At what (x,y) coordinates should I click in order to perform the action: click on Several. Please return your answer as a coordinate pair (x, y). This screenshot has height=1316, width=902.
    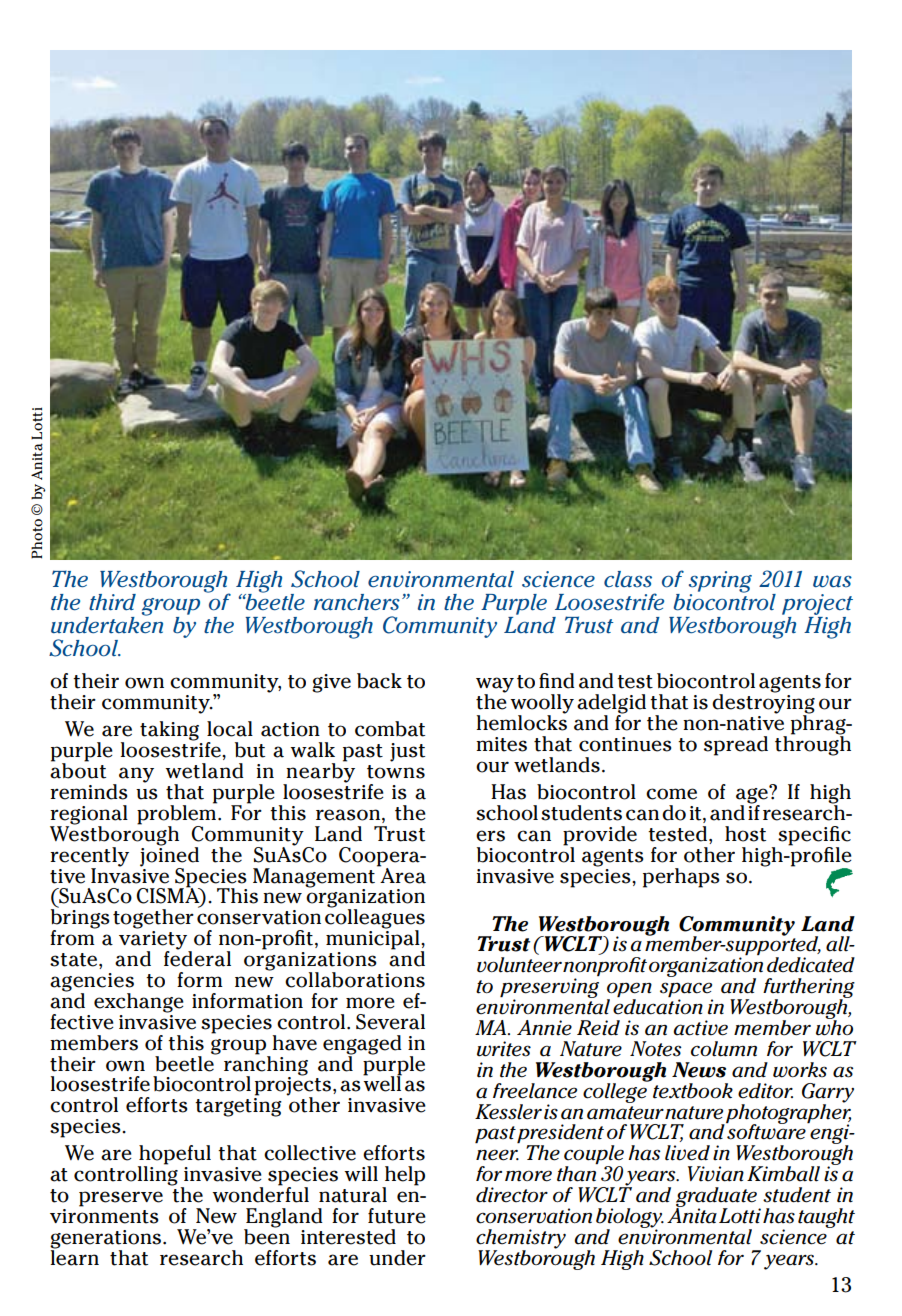
    Looking at the image, I should click on (390, 1022).
